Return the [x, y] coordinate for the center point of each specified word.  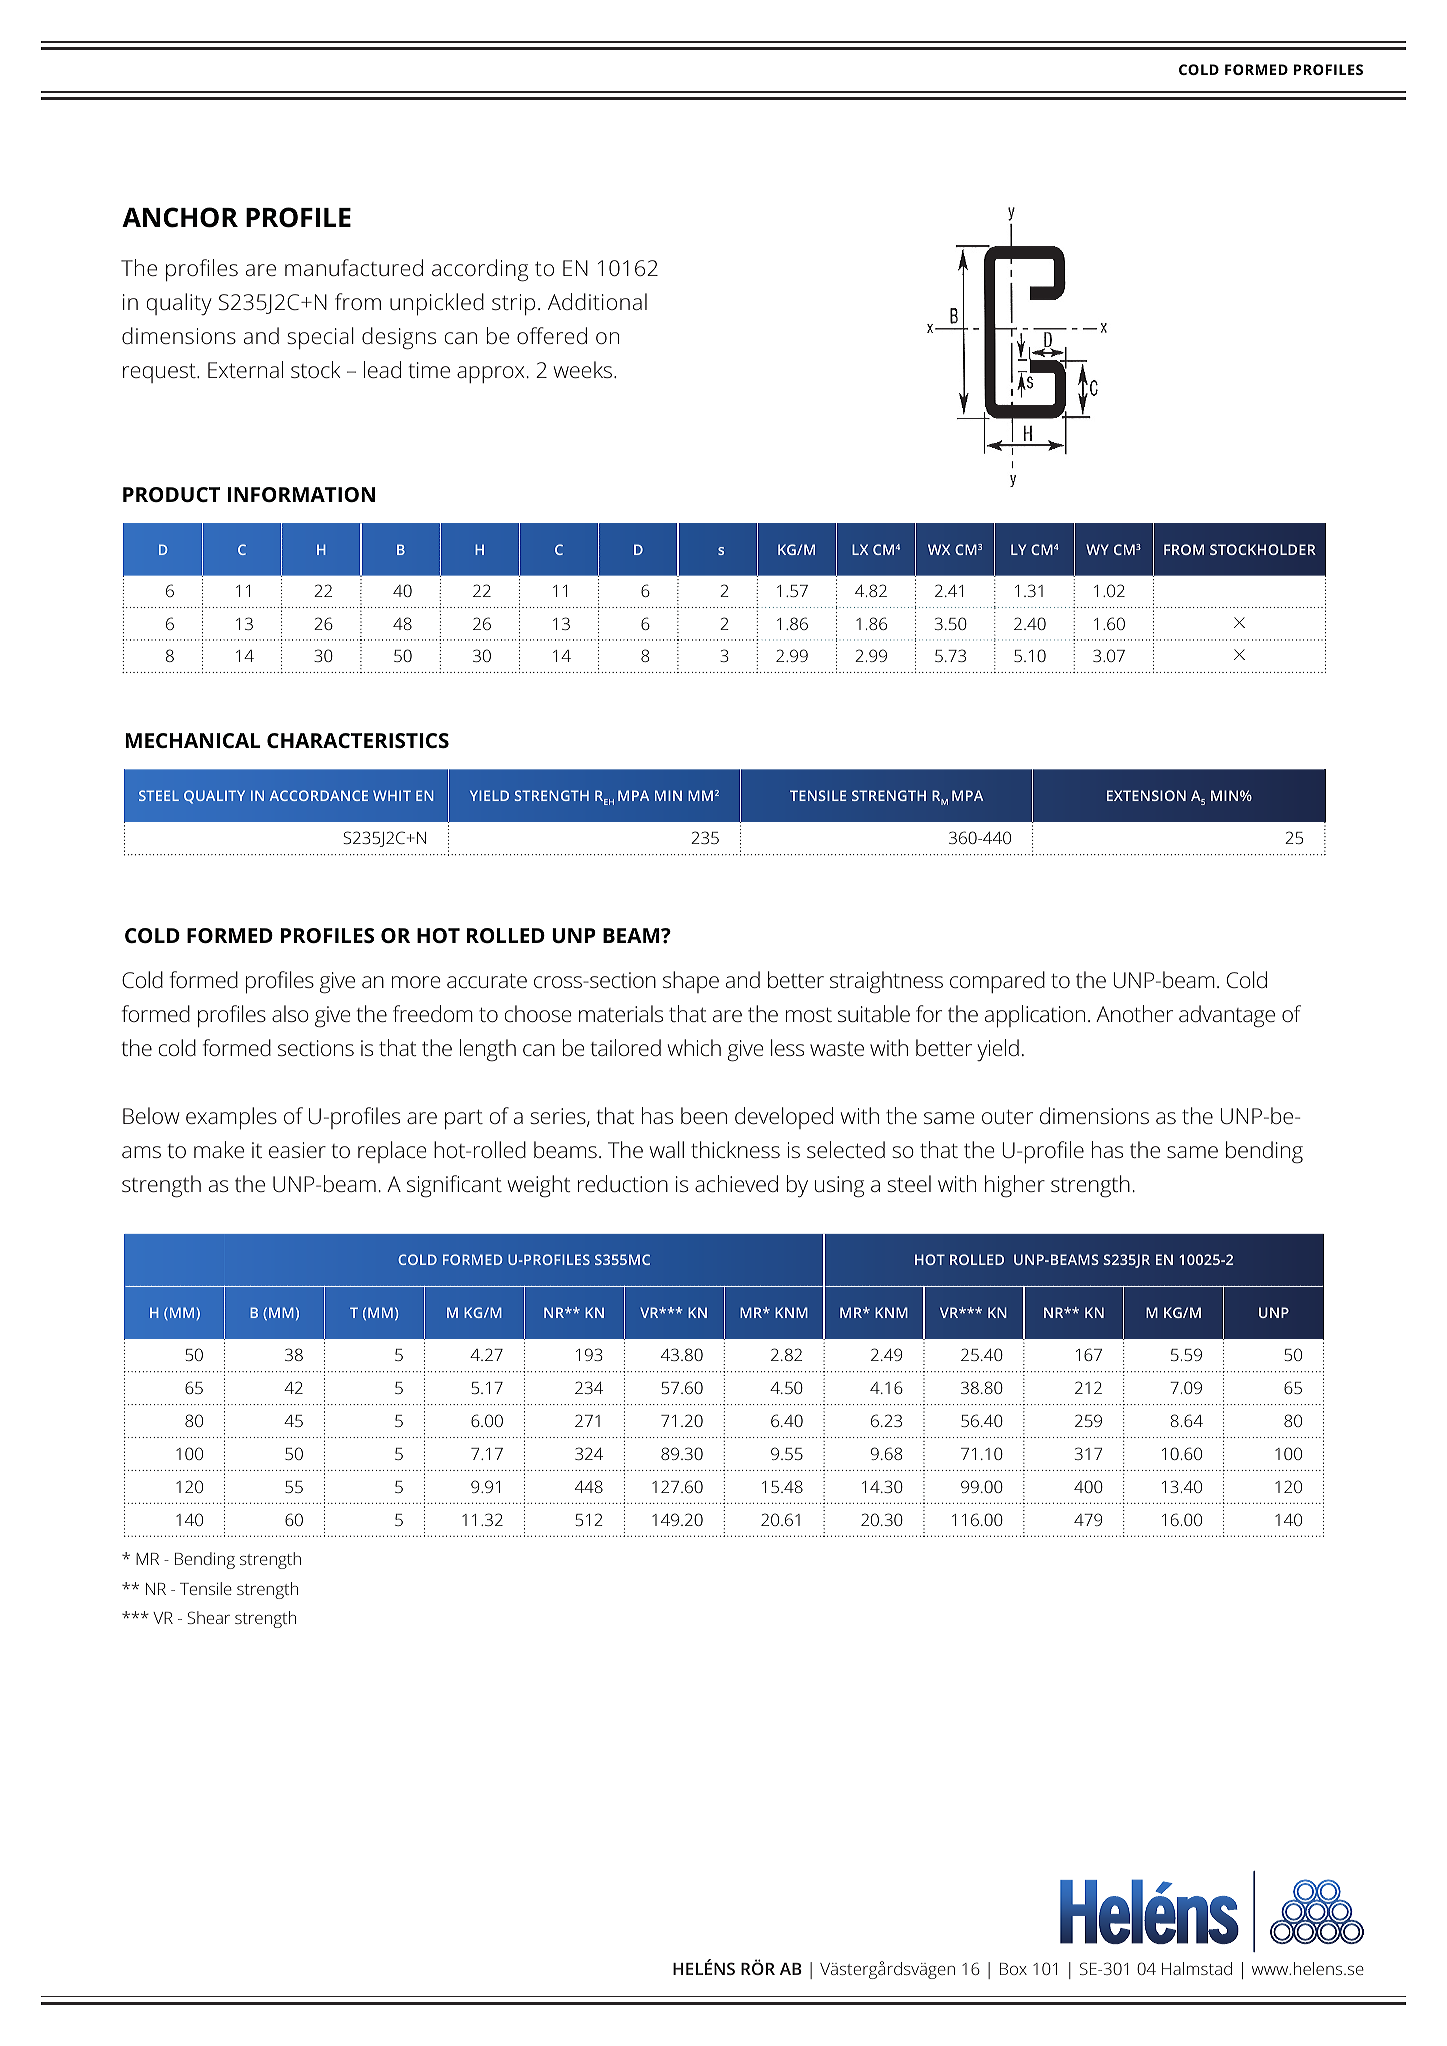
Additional [597, 301]
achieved [736, 1183]
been [704, 1115]
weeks [583, 369]
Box [1013, 1969]
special [321, 338]
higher [1015, 1186]
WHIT [392, 795]
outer [1007, 1116]
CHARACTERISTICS [358, 740]
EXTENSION [1146, 795]
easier [297, 1150]
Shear [208, 1617]
